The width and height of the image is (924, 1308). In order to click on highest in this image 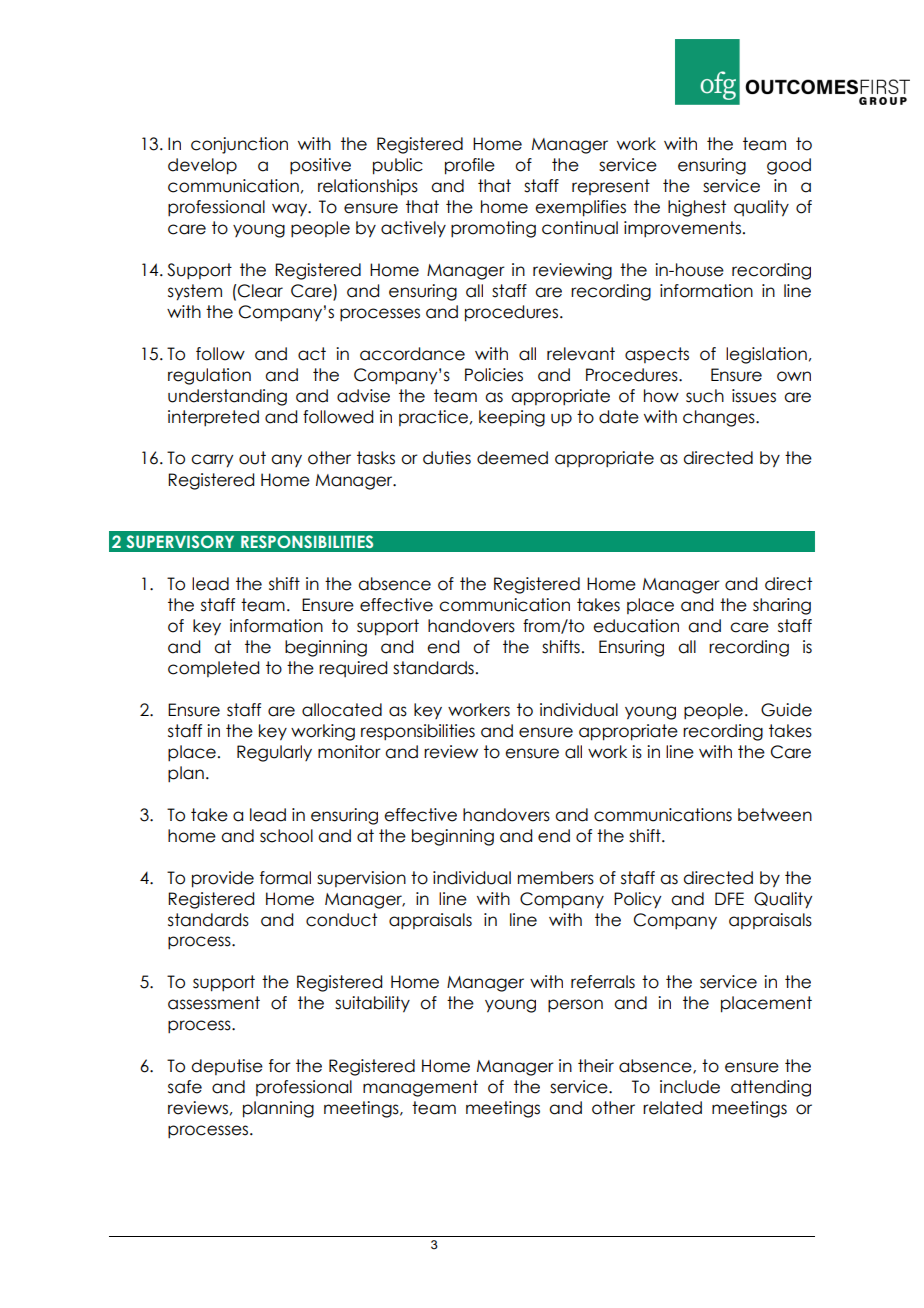, I will do `click(697, 208)`.
